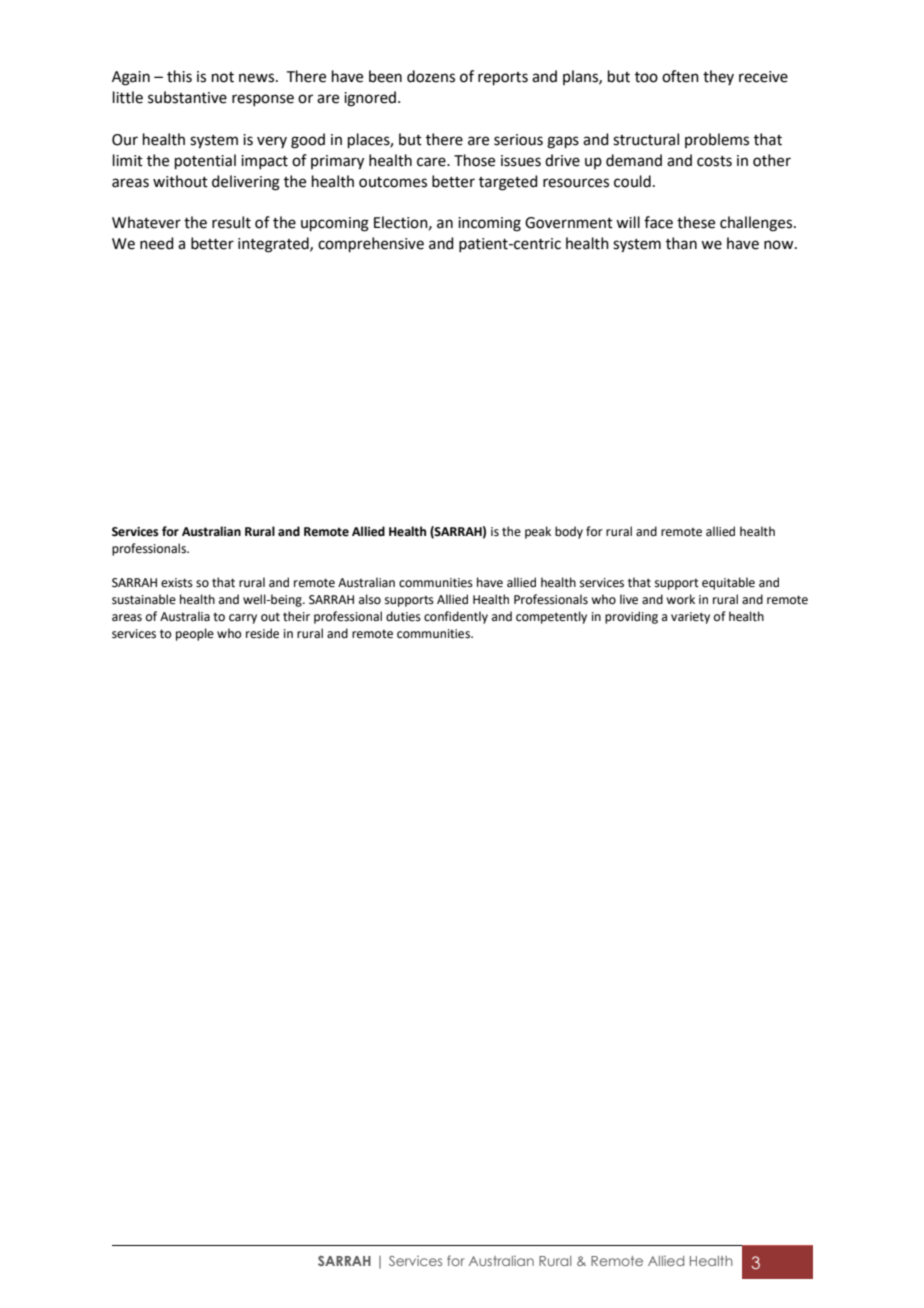 The height and width of the document is (1308, 924). Describe the element at coordinates (187, 97) in the document. I see `substantive` at that location.
